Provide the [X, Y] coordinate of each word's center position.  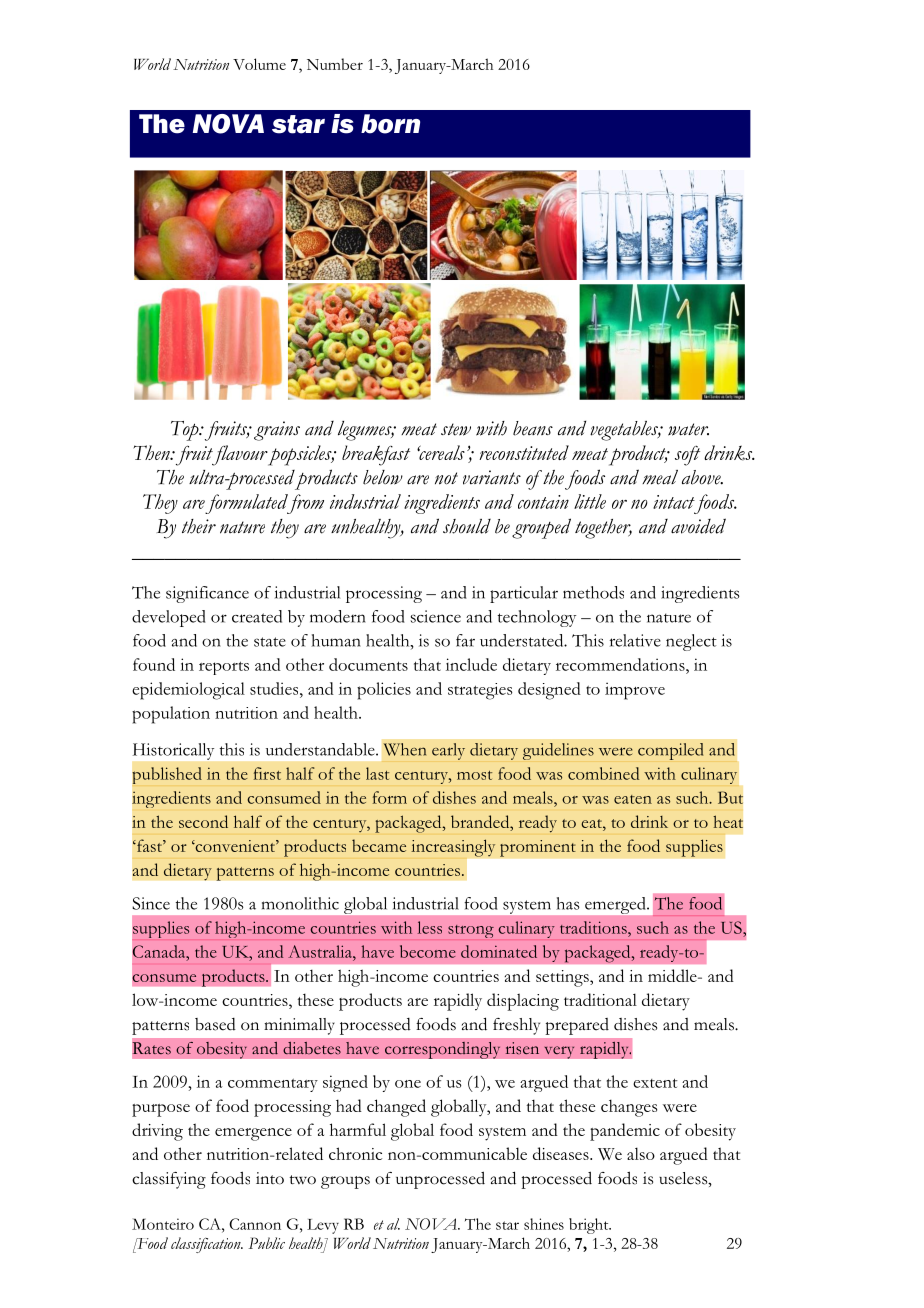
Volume [259, 64]
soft [687, 456]
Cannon [255, 1224]
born [390, 124]
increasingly [453, 848]
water [688, 429]
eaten [633, 799]
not [446, 478]
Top [186, 431]
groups [345, 1182]
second [203, 821]
